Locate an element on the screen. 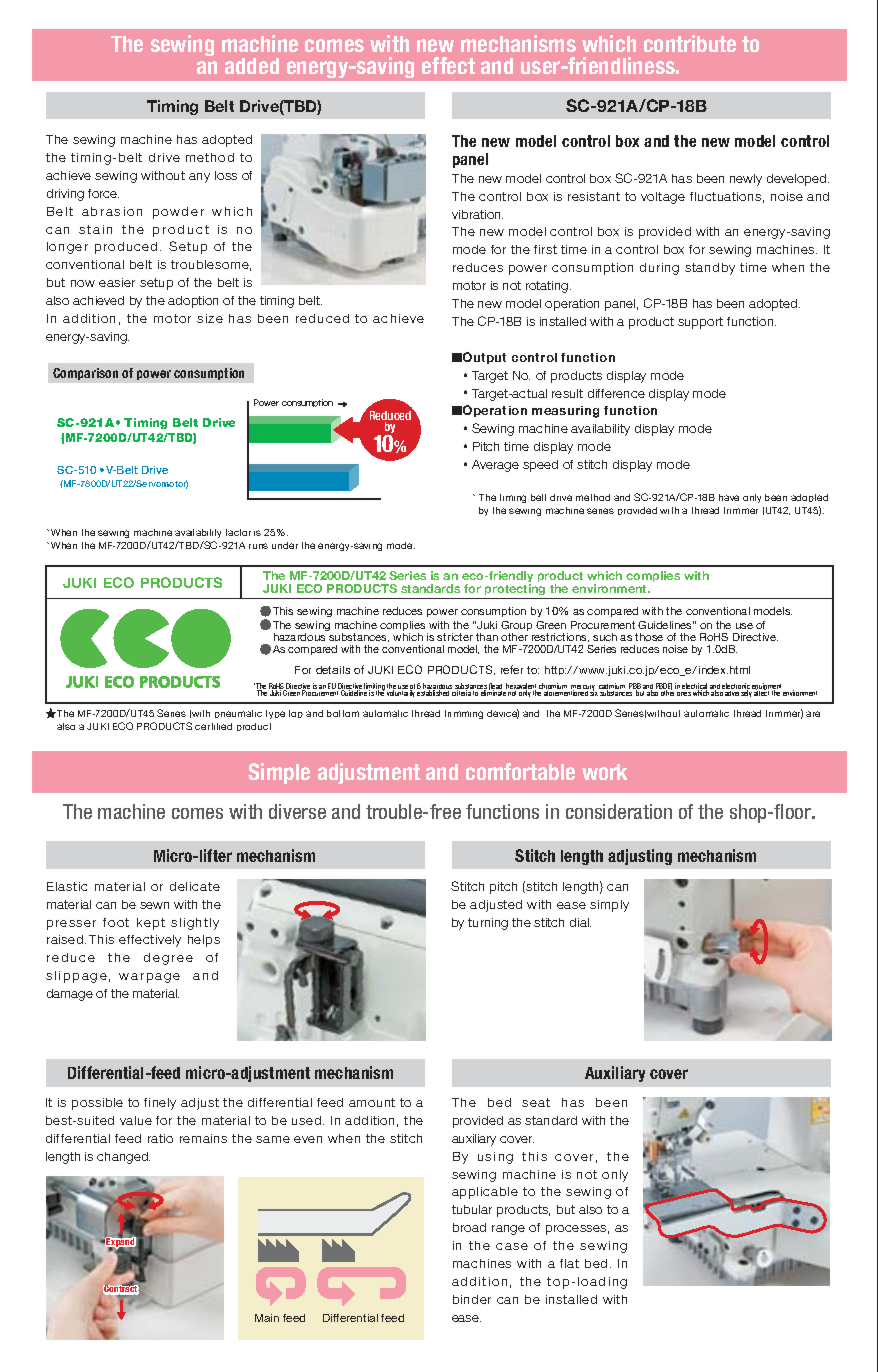 This screenshot has height=1372, width=878. changed is located at coordinates (123, 1158).
